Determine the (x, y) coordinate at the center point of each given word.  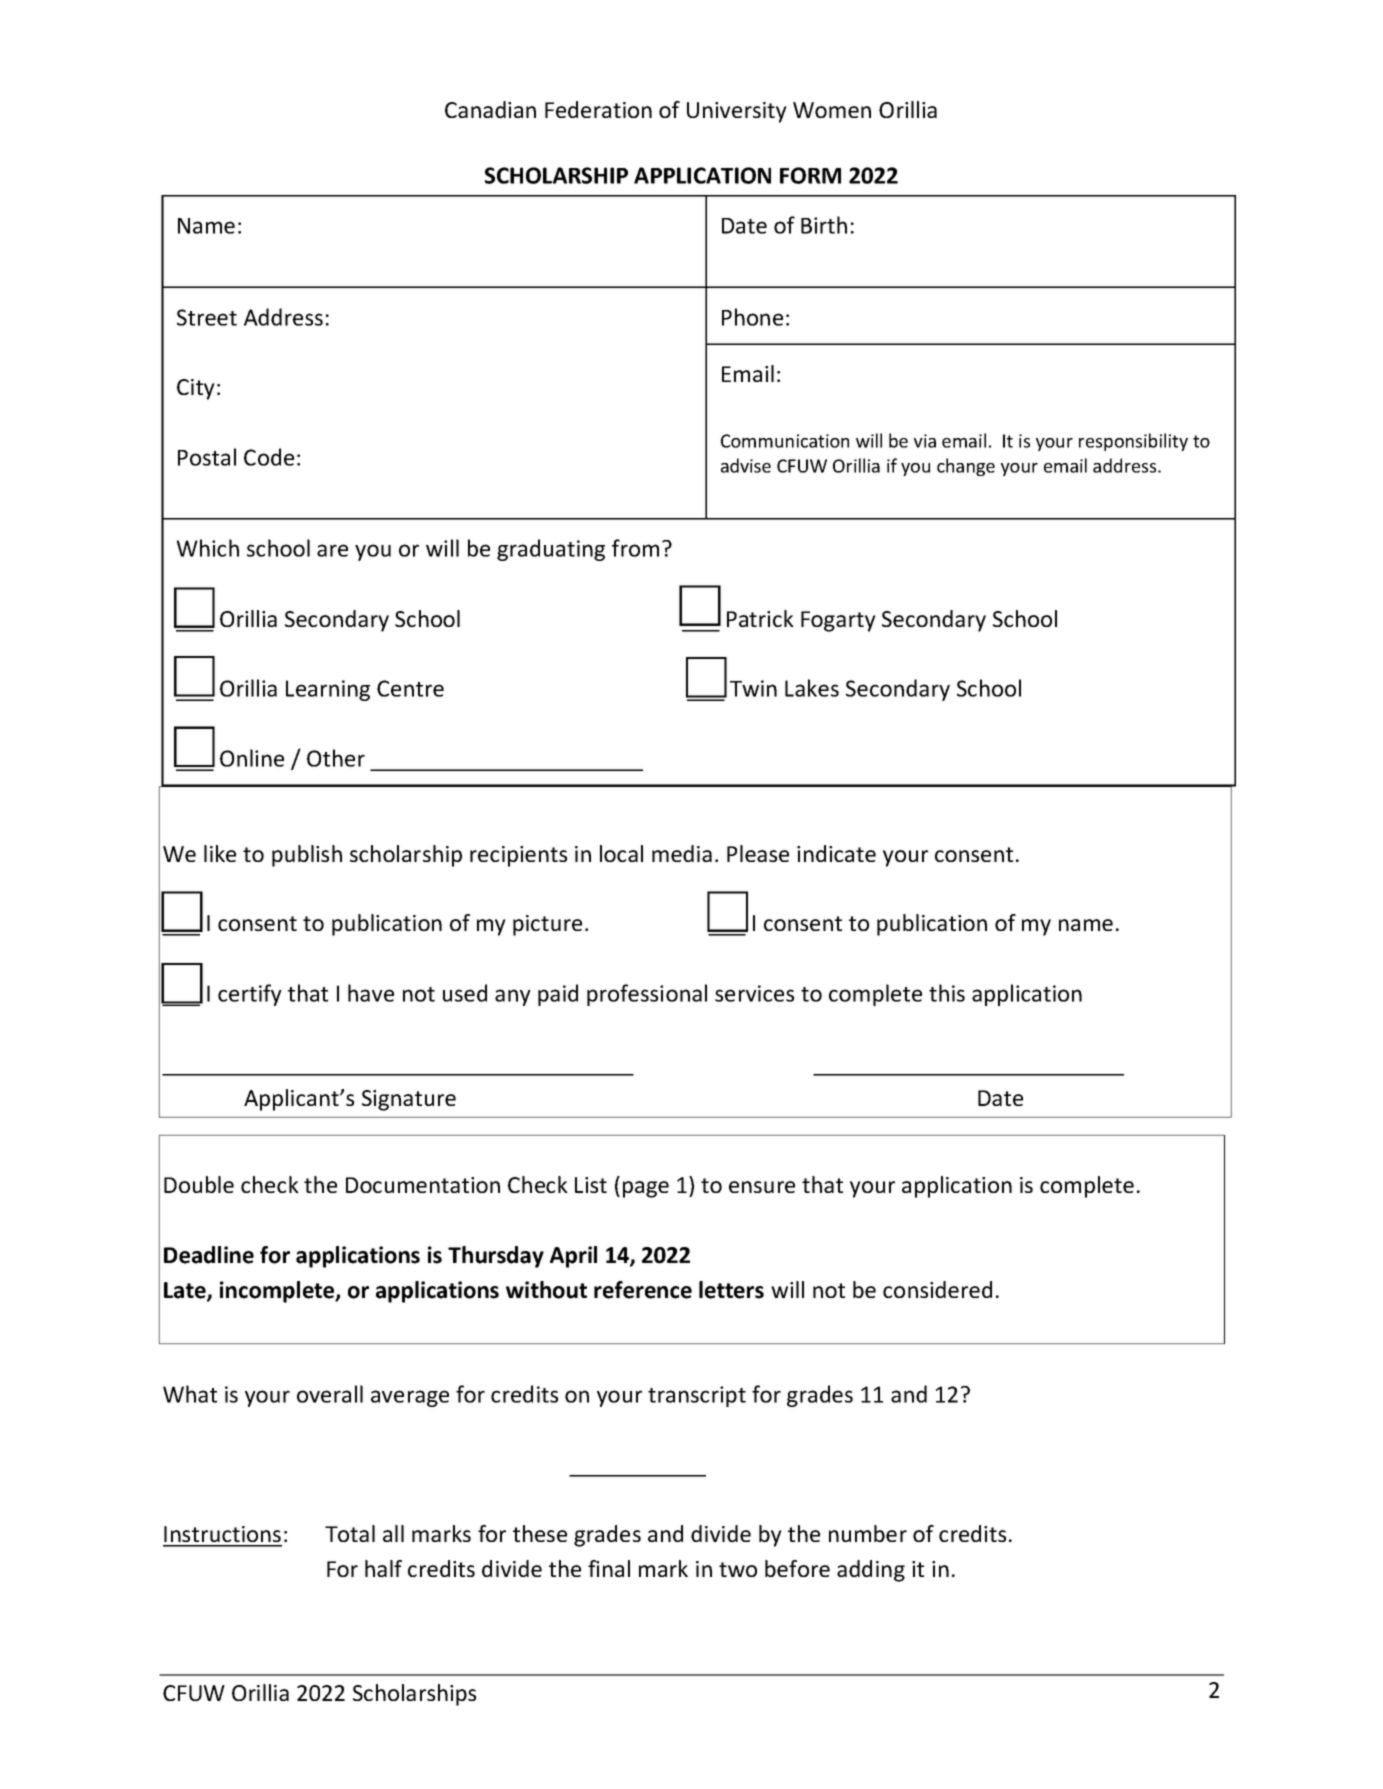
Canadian (490, 109)
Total (350, 1533)
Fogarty (838, 621)
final (609, 1568)
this (947, 993)
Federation (598, 109)
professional (647, 995)
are (332, 550)
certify (250, 995)
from (635, 548)
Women (832, 110)
